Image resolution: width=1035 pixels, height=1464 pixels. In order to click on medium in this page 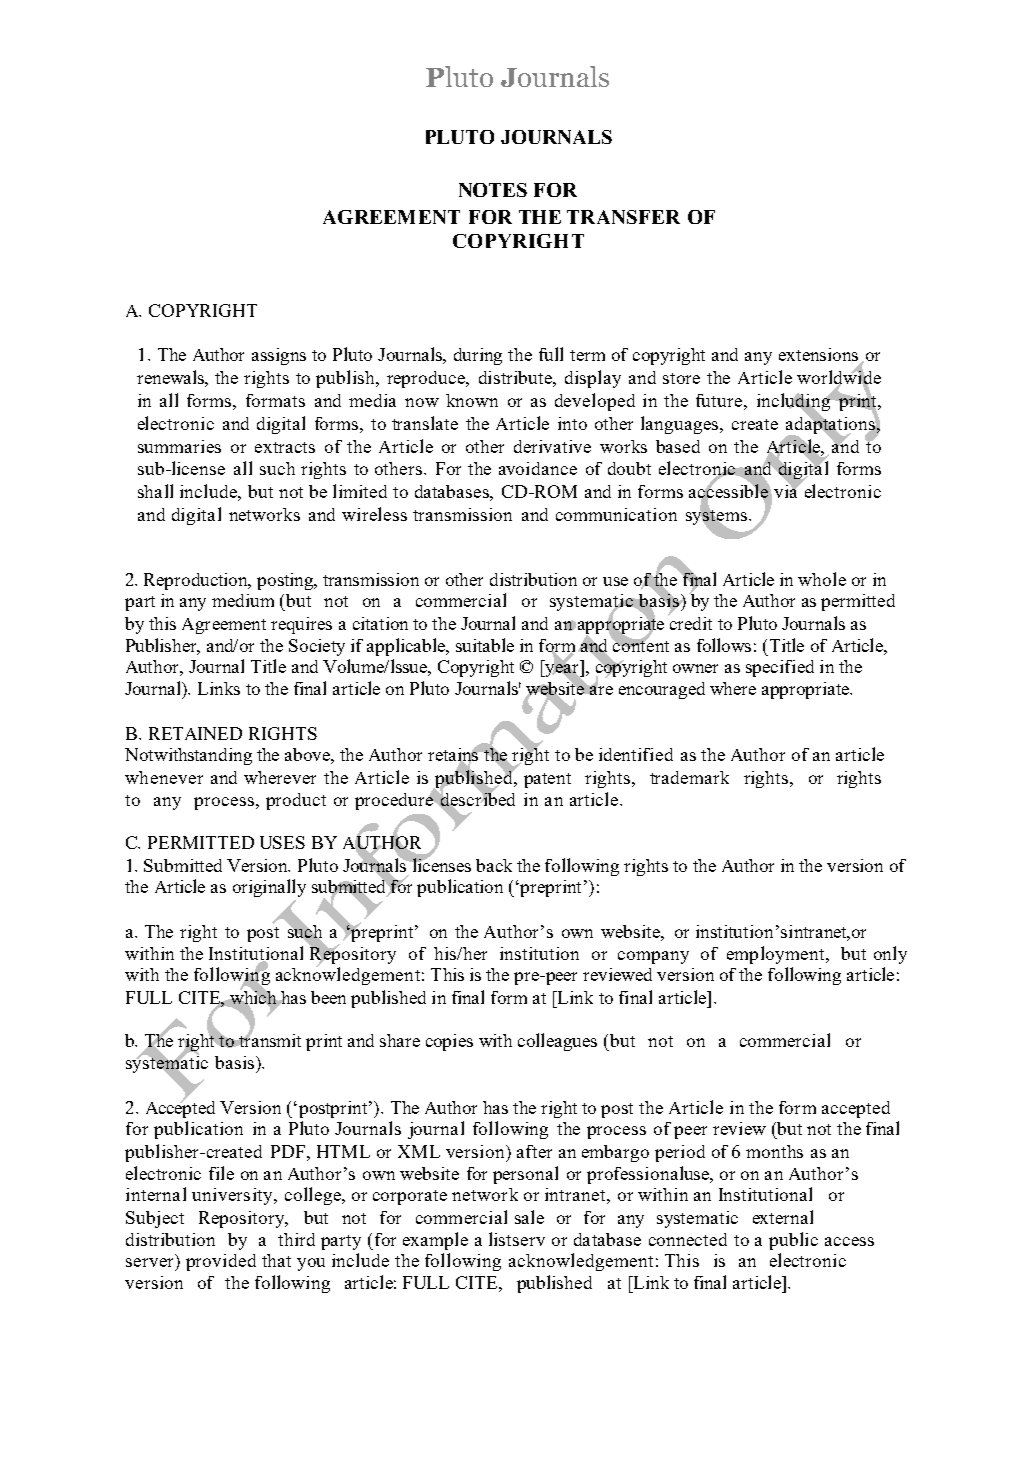, I will do `click(243, 600)`.
